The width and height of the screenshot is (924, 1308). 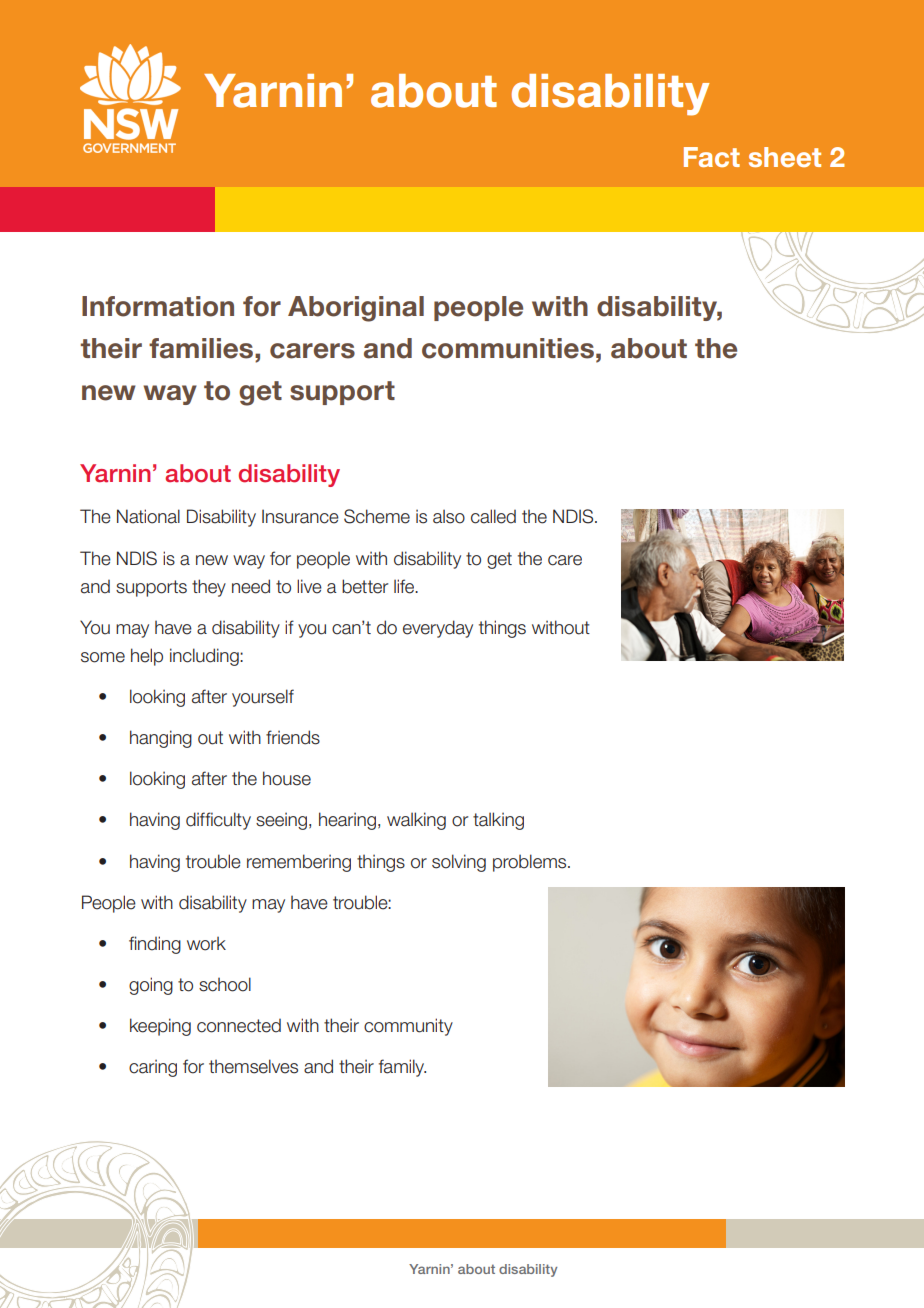 I want to click on community, so click(x=408, y=1027).
